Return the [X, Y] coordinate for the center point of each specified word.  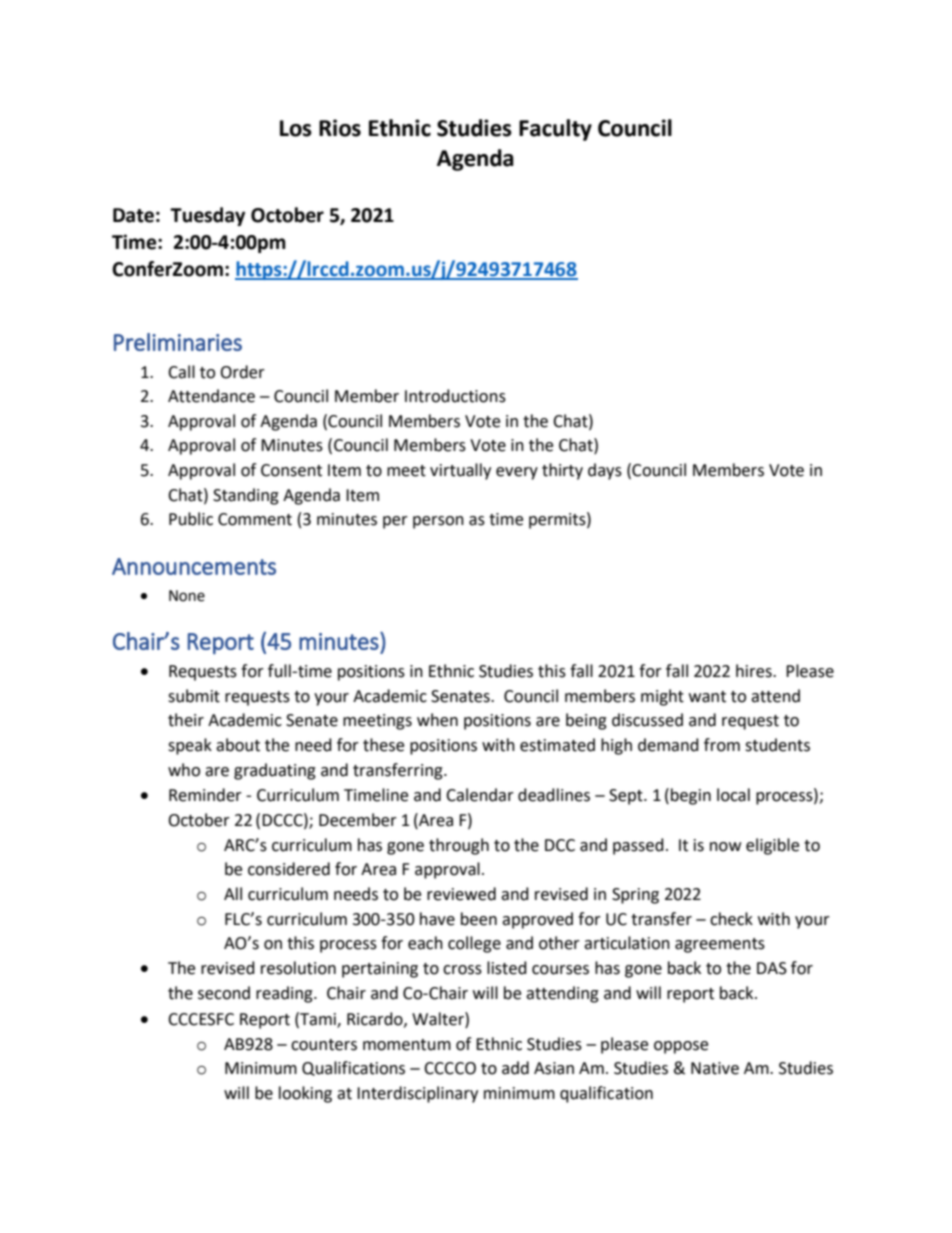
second [224, 993]
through [459, 846]
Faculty [555, 130]
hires [755, 671]
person [438, 522]
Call [181, 372]
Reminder [205, 795]
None [187, 596]
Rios [340, 128]
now [725, 847]
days [605, 471]
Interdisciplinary [417, 1094]
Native [715, 1068]
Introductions [455, 396]
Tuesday [207, 216]
